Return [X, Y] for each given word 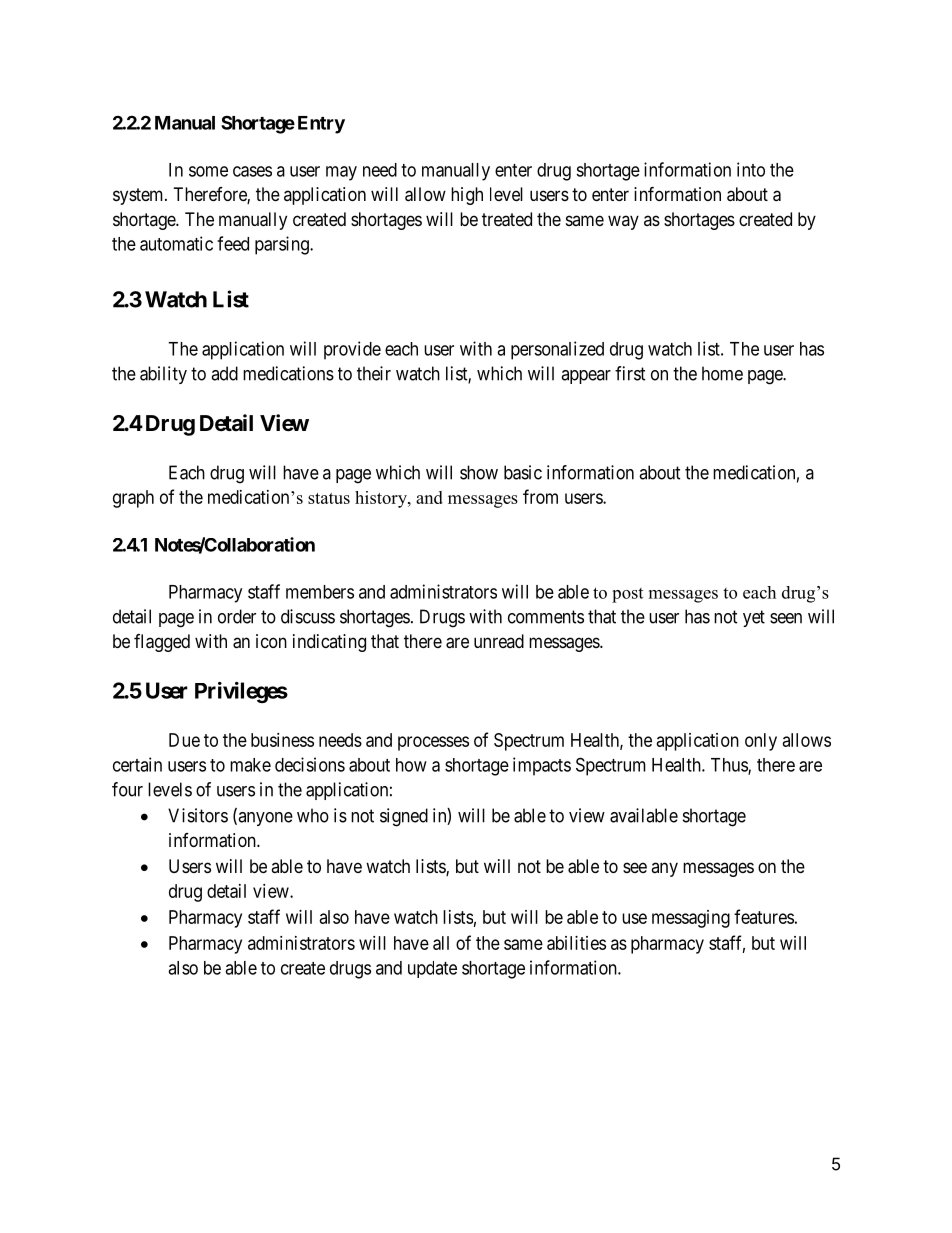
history [382, 499]
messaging [691, 919]
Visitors [198, 815]
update [432, 969]
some [208, 171]
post [627, 595]
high [467, 196]
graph [133, 499]
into [751, 169]
